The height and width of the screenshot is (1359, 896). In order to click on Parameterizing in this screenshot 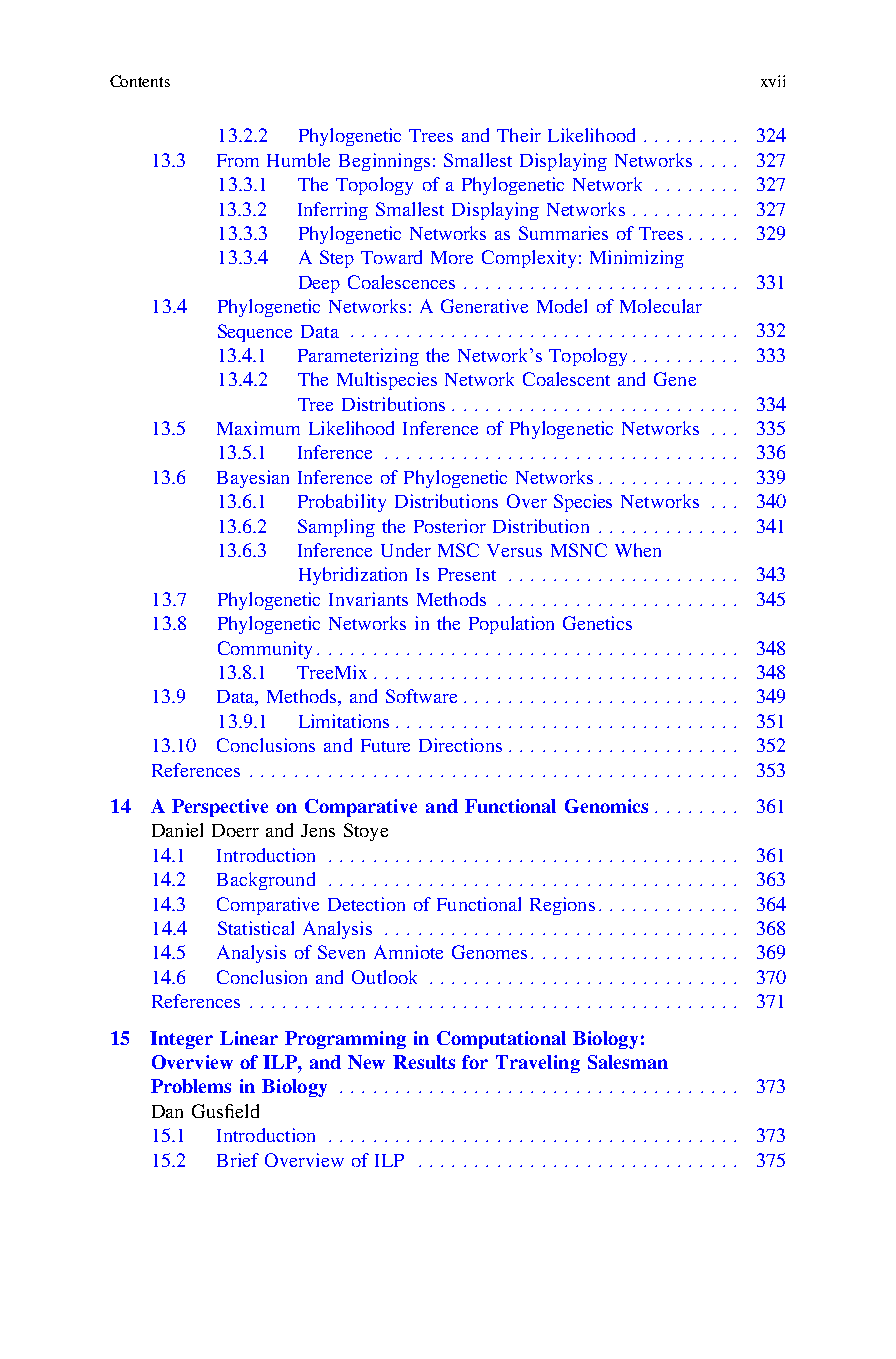, I will do `click(358, 357)`.
